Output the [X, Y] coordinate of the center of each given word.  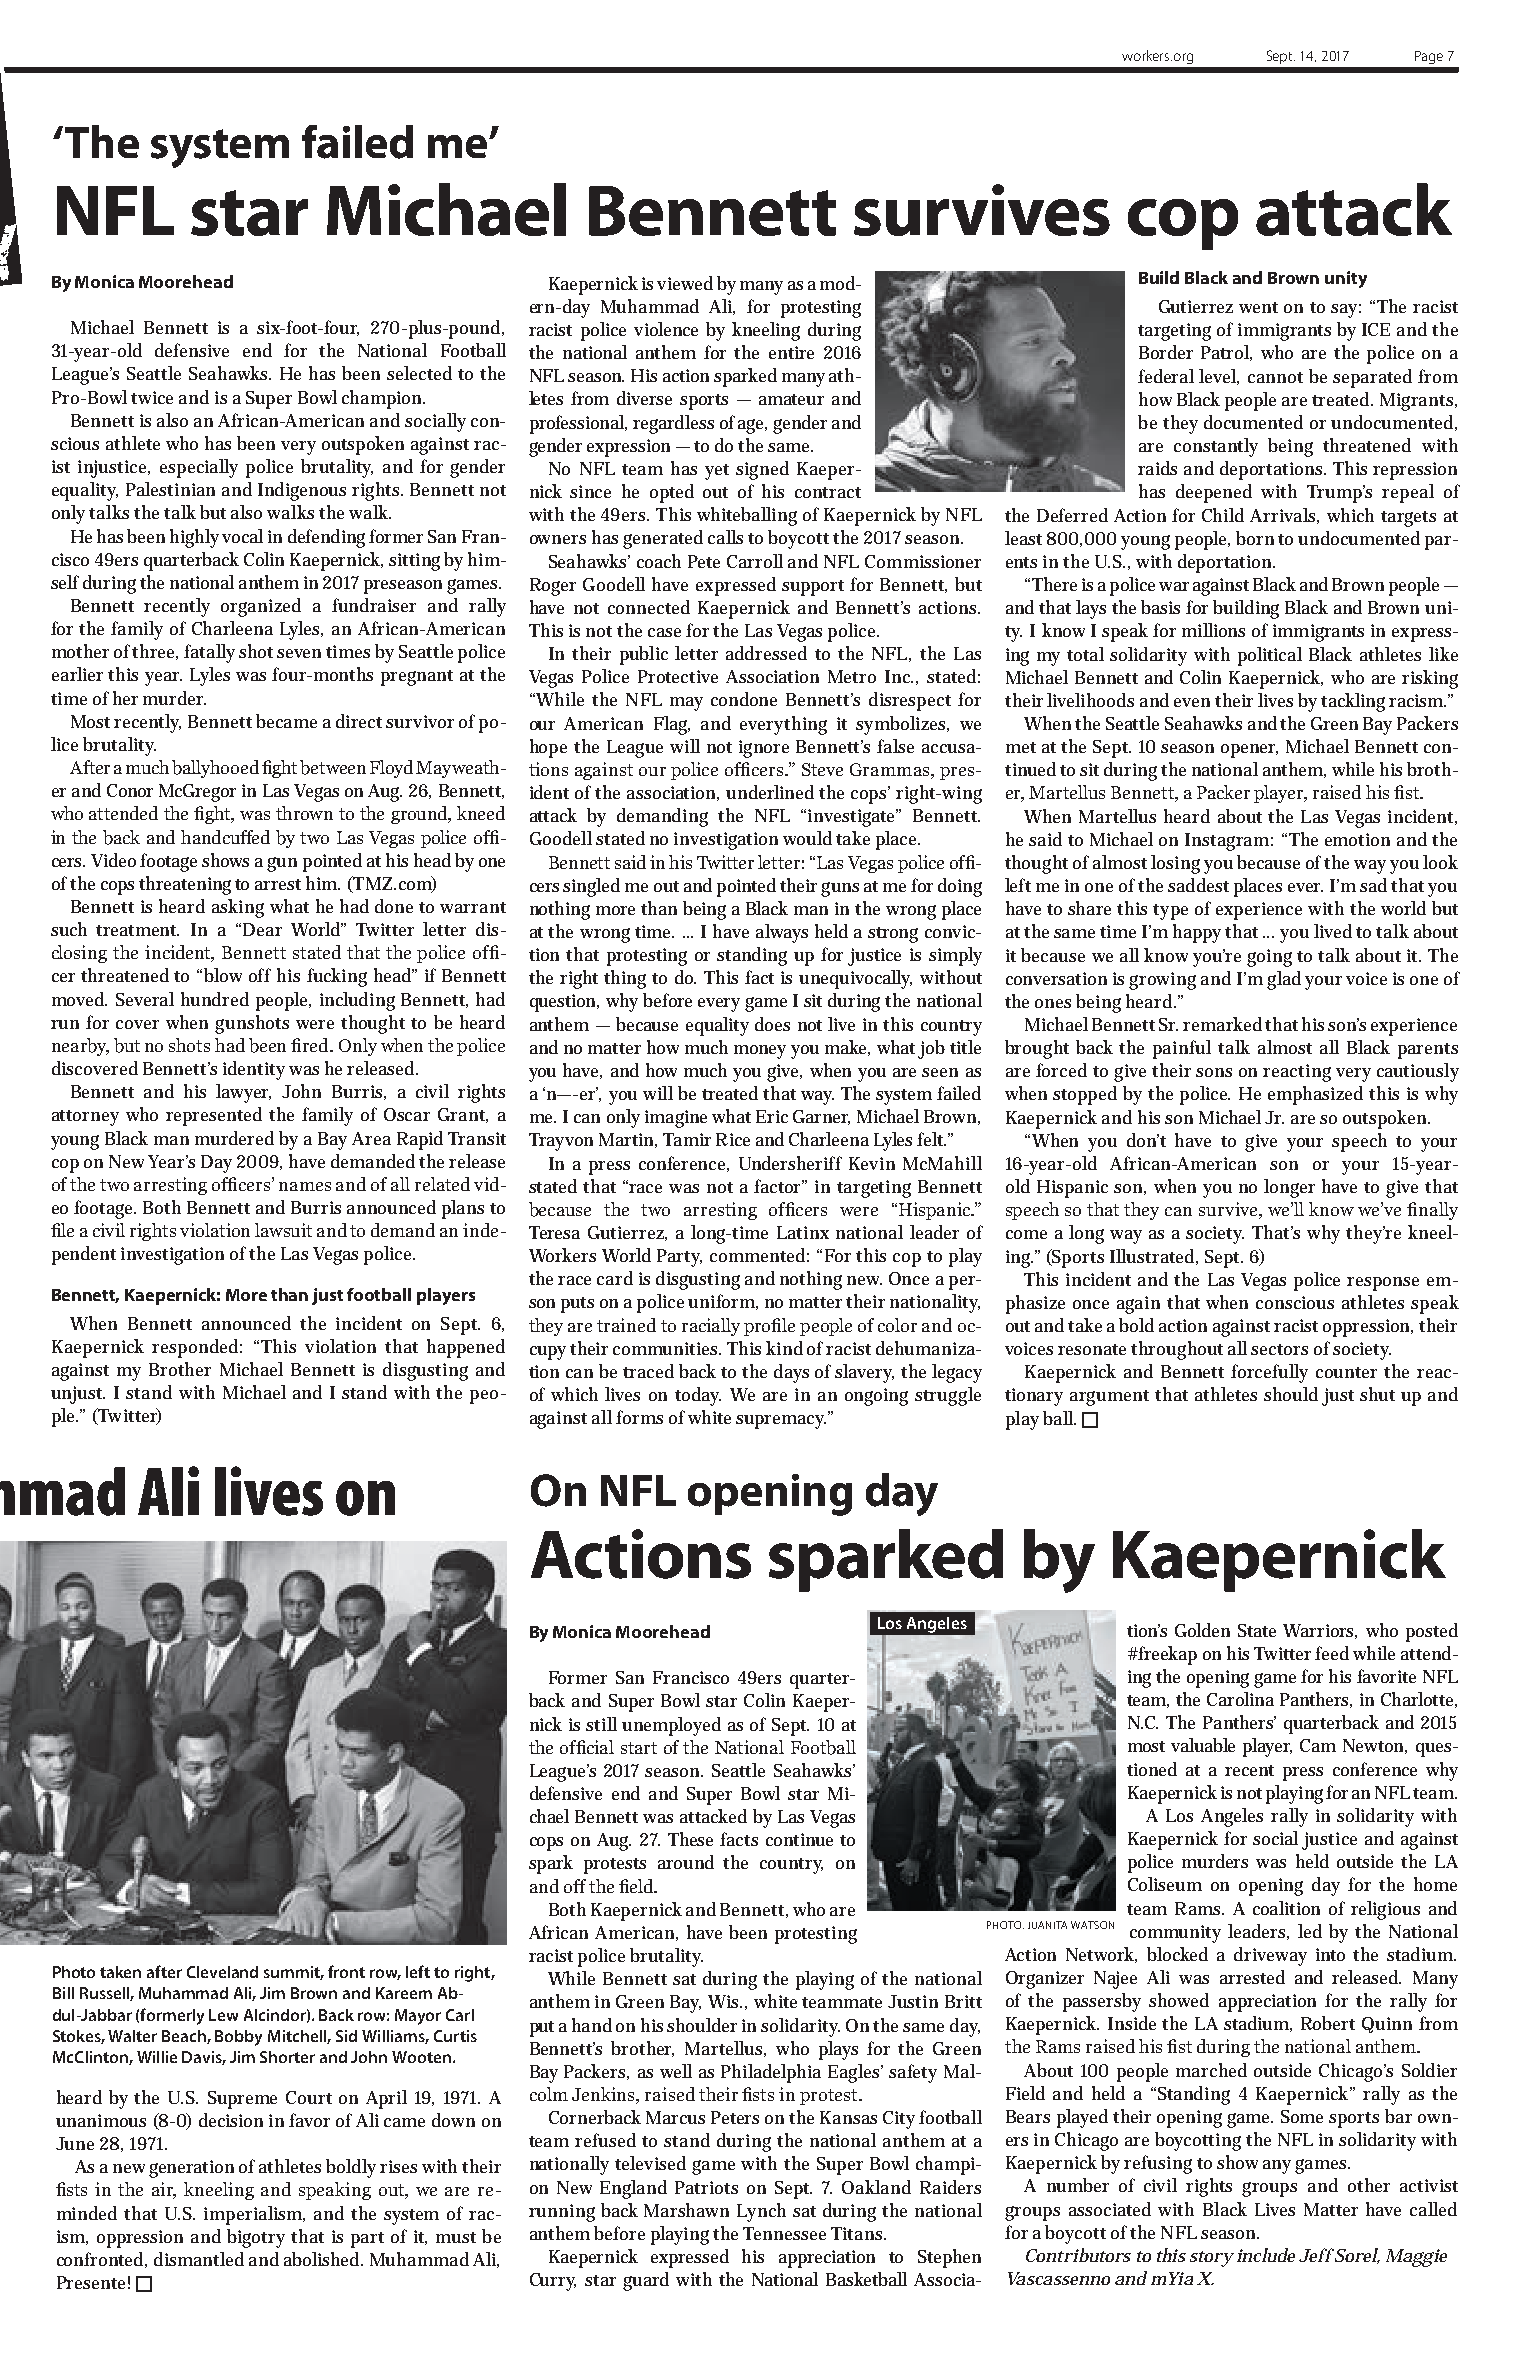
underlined [770, 792]
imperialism [254, 2215]
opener [1249, 751]
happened [466, 1348]
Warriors [1320, 1631]
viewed [685, 283]
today [698, 1396]
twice [152, 397]
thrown [304, 813]
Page [1429, 57]
